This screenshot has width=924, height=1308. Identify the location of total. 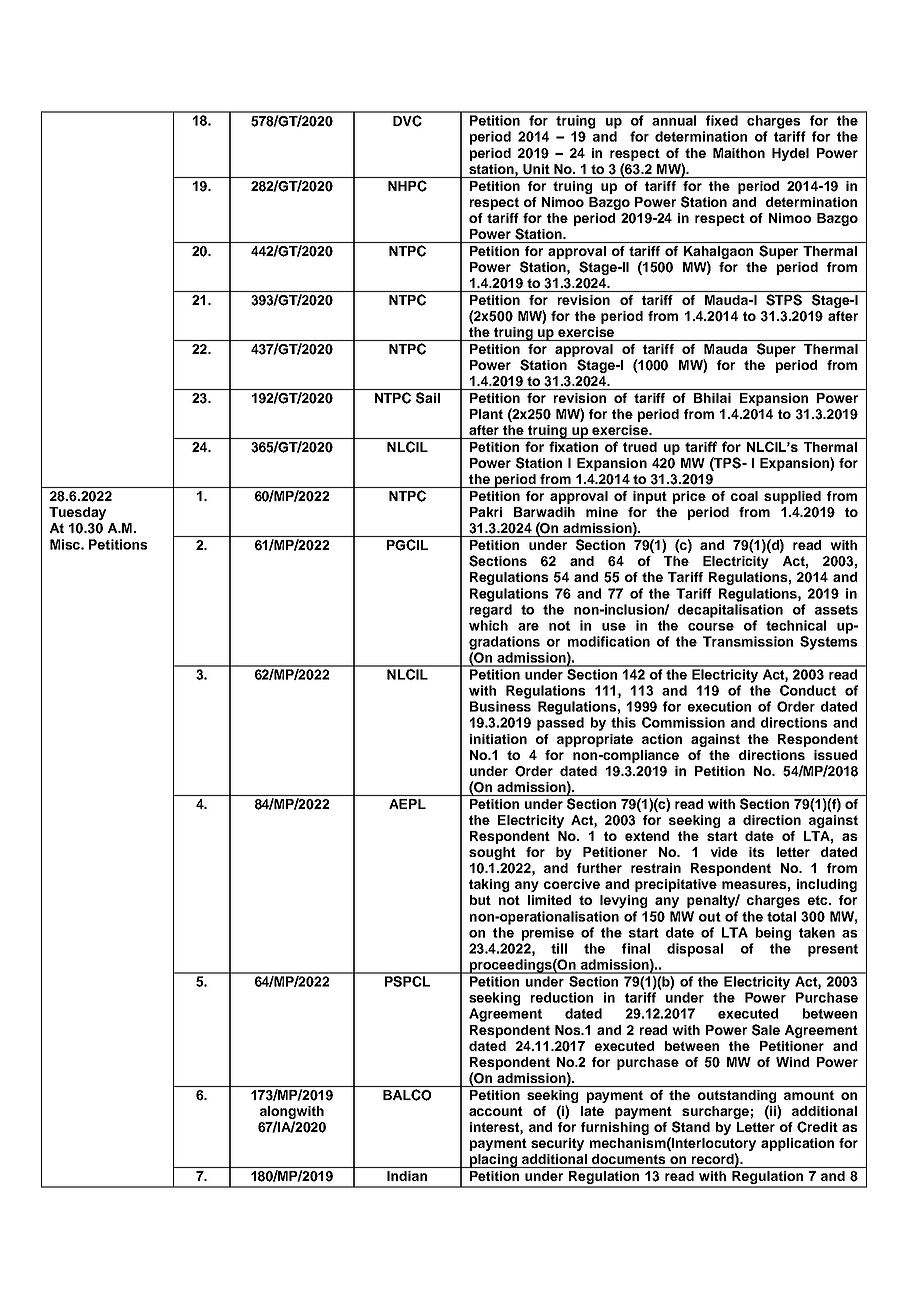
(781, 916).
